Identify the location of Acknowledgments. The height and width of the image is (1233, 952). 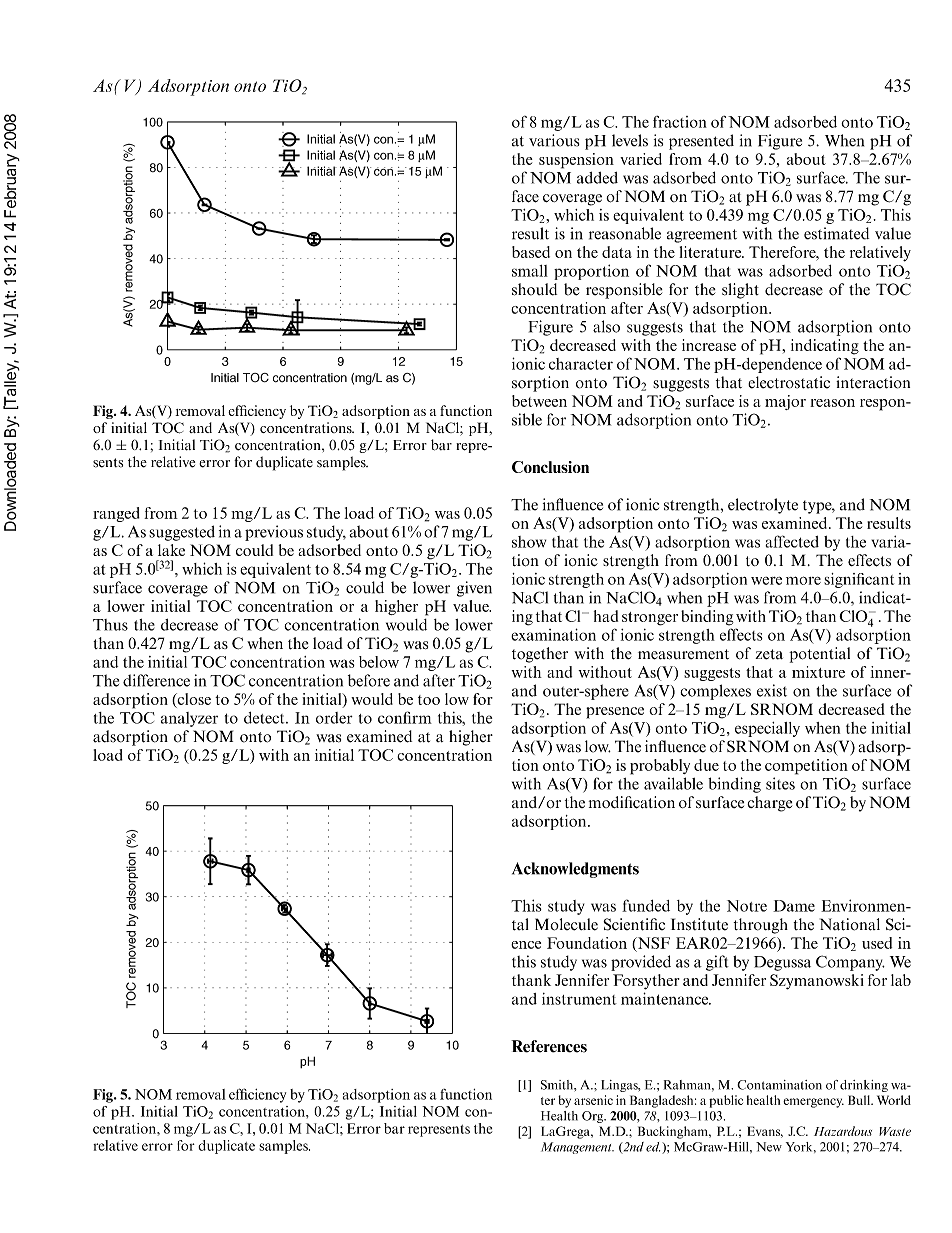
(575, 870).
